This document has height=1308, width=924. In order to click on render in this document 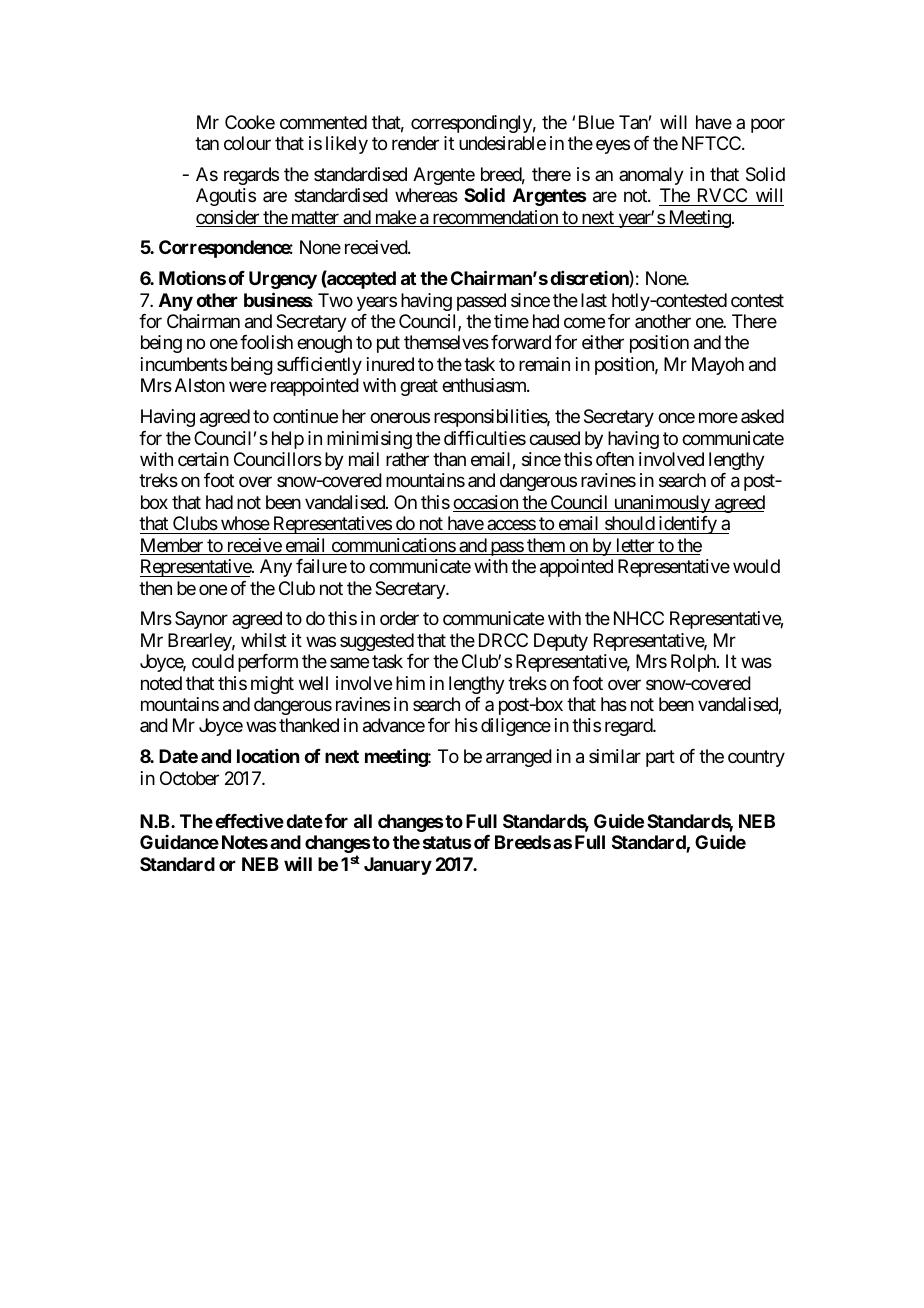, I will do `click(415, 143)`.
